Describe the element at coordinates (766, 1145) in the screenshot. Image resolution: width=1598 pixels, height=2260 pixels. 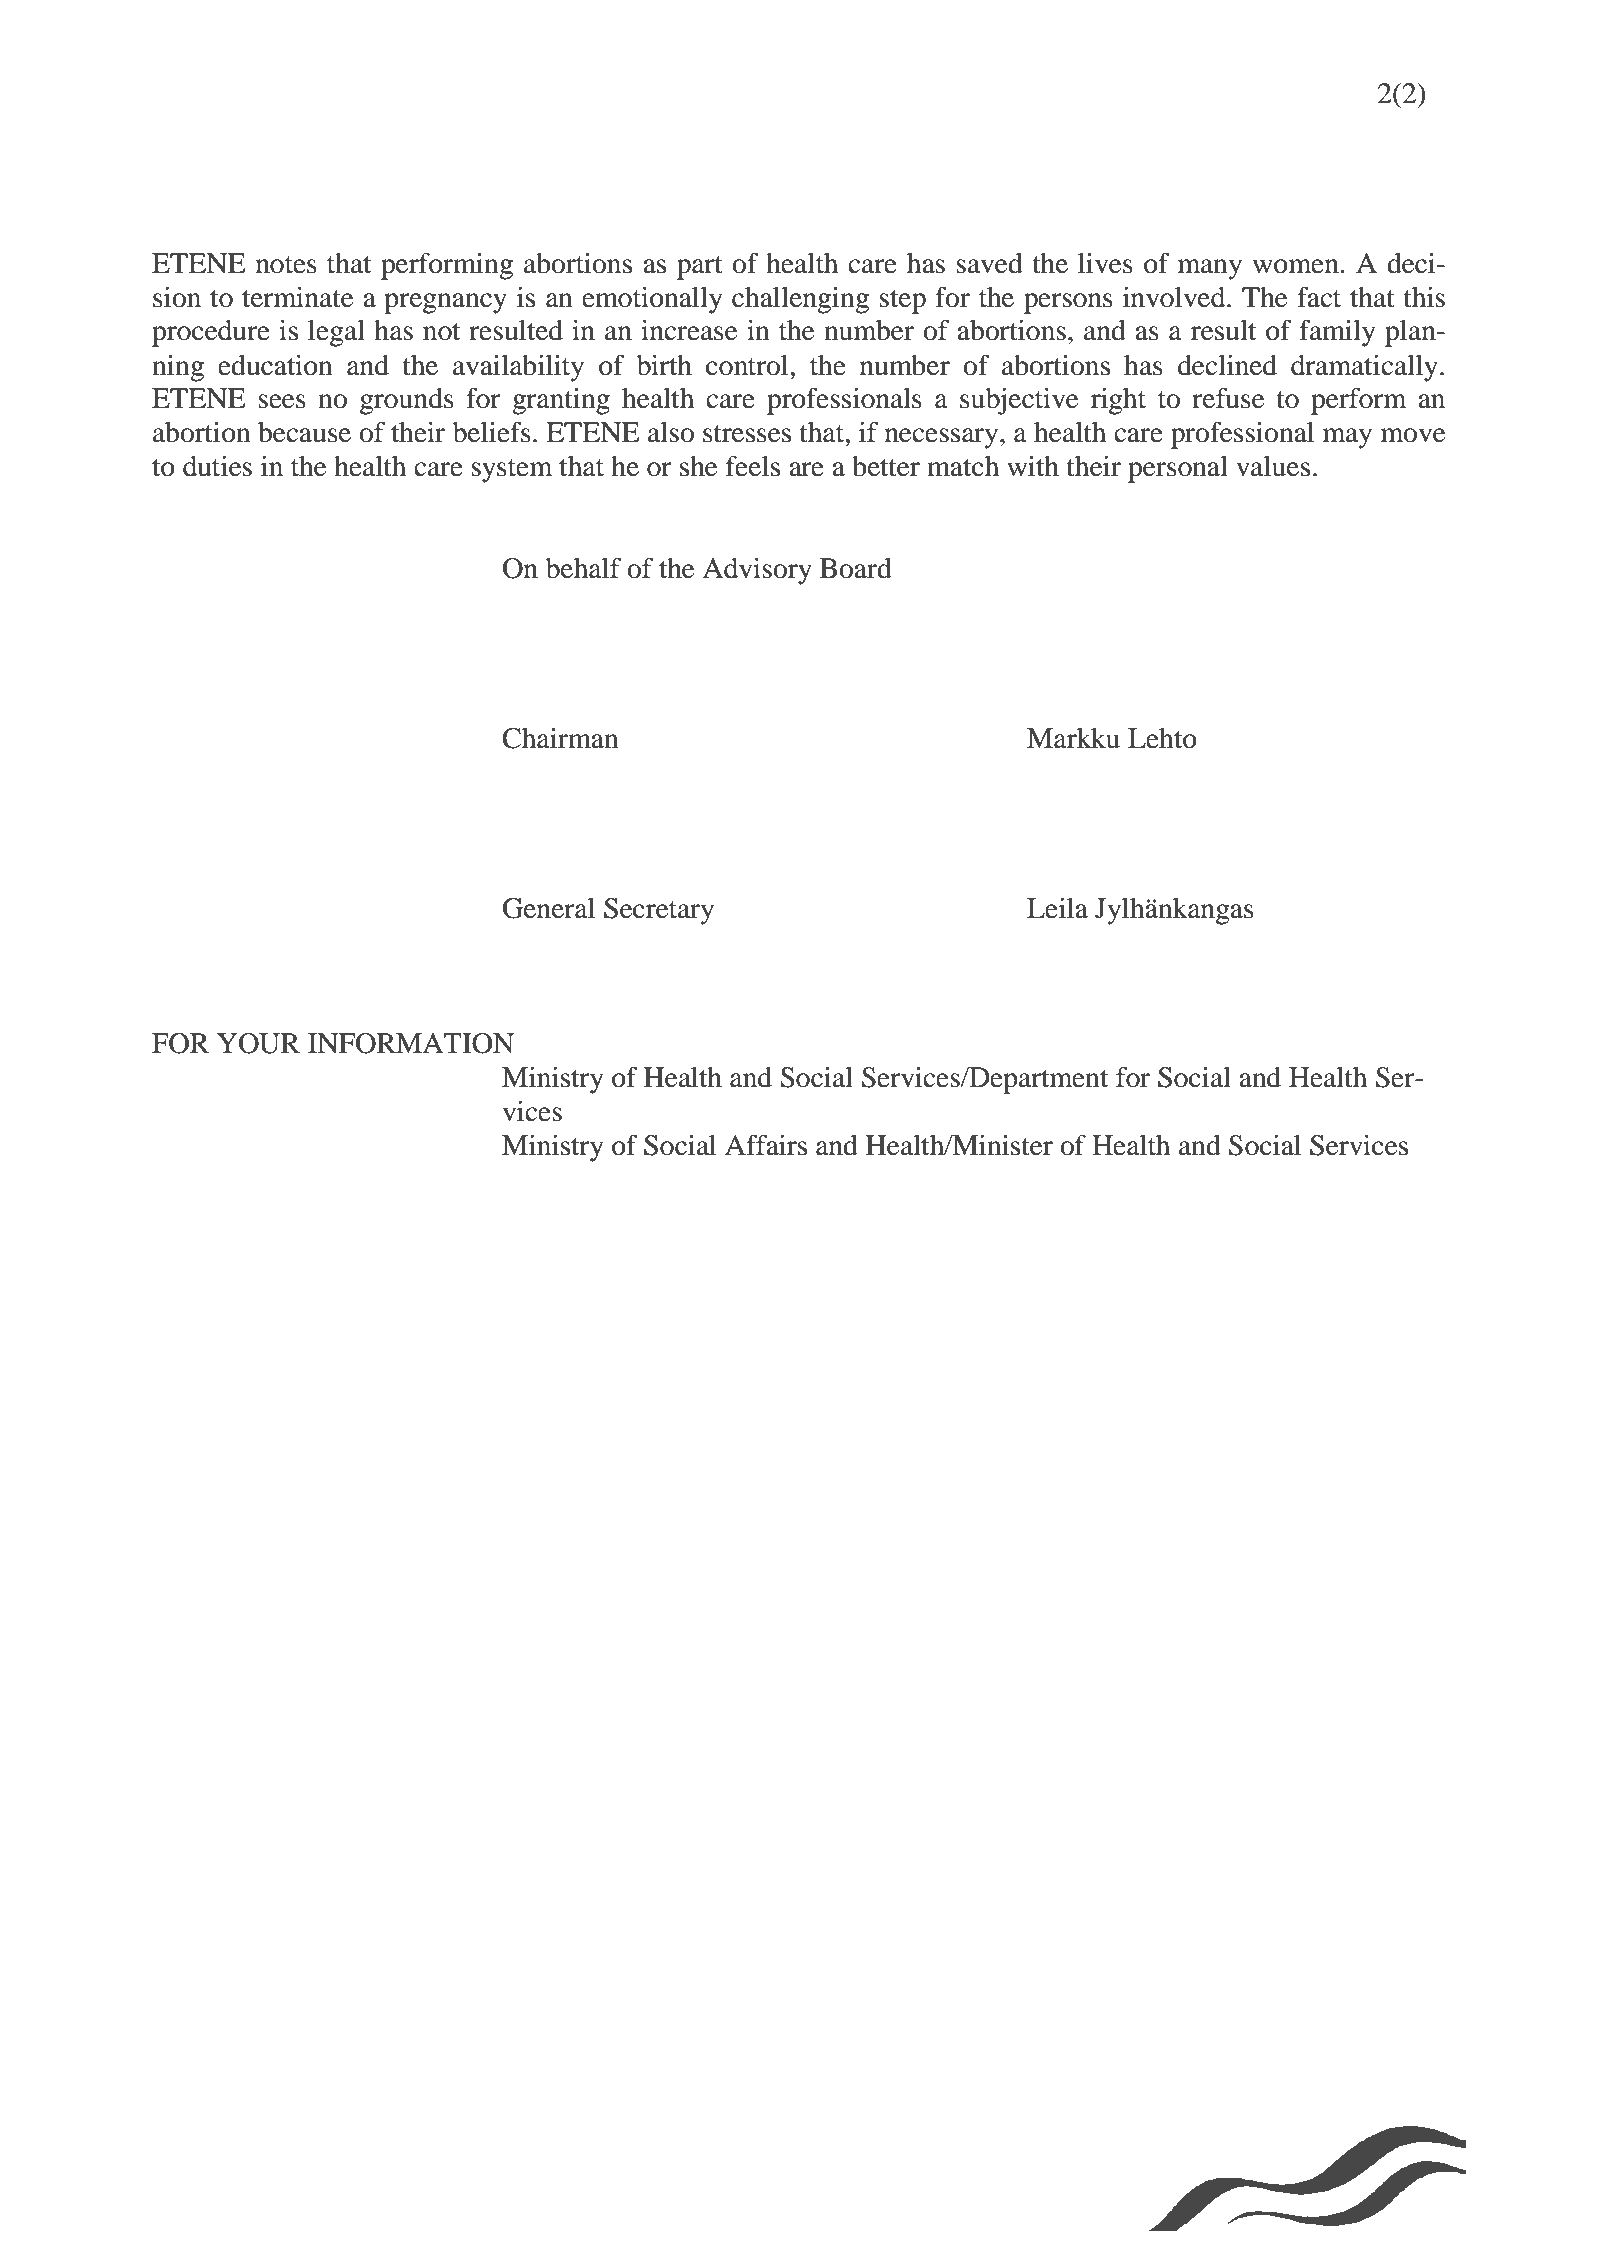
I see `Affairs` at that location.
